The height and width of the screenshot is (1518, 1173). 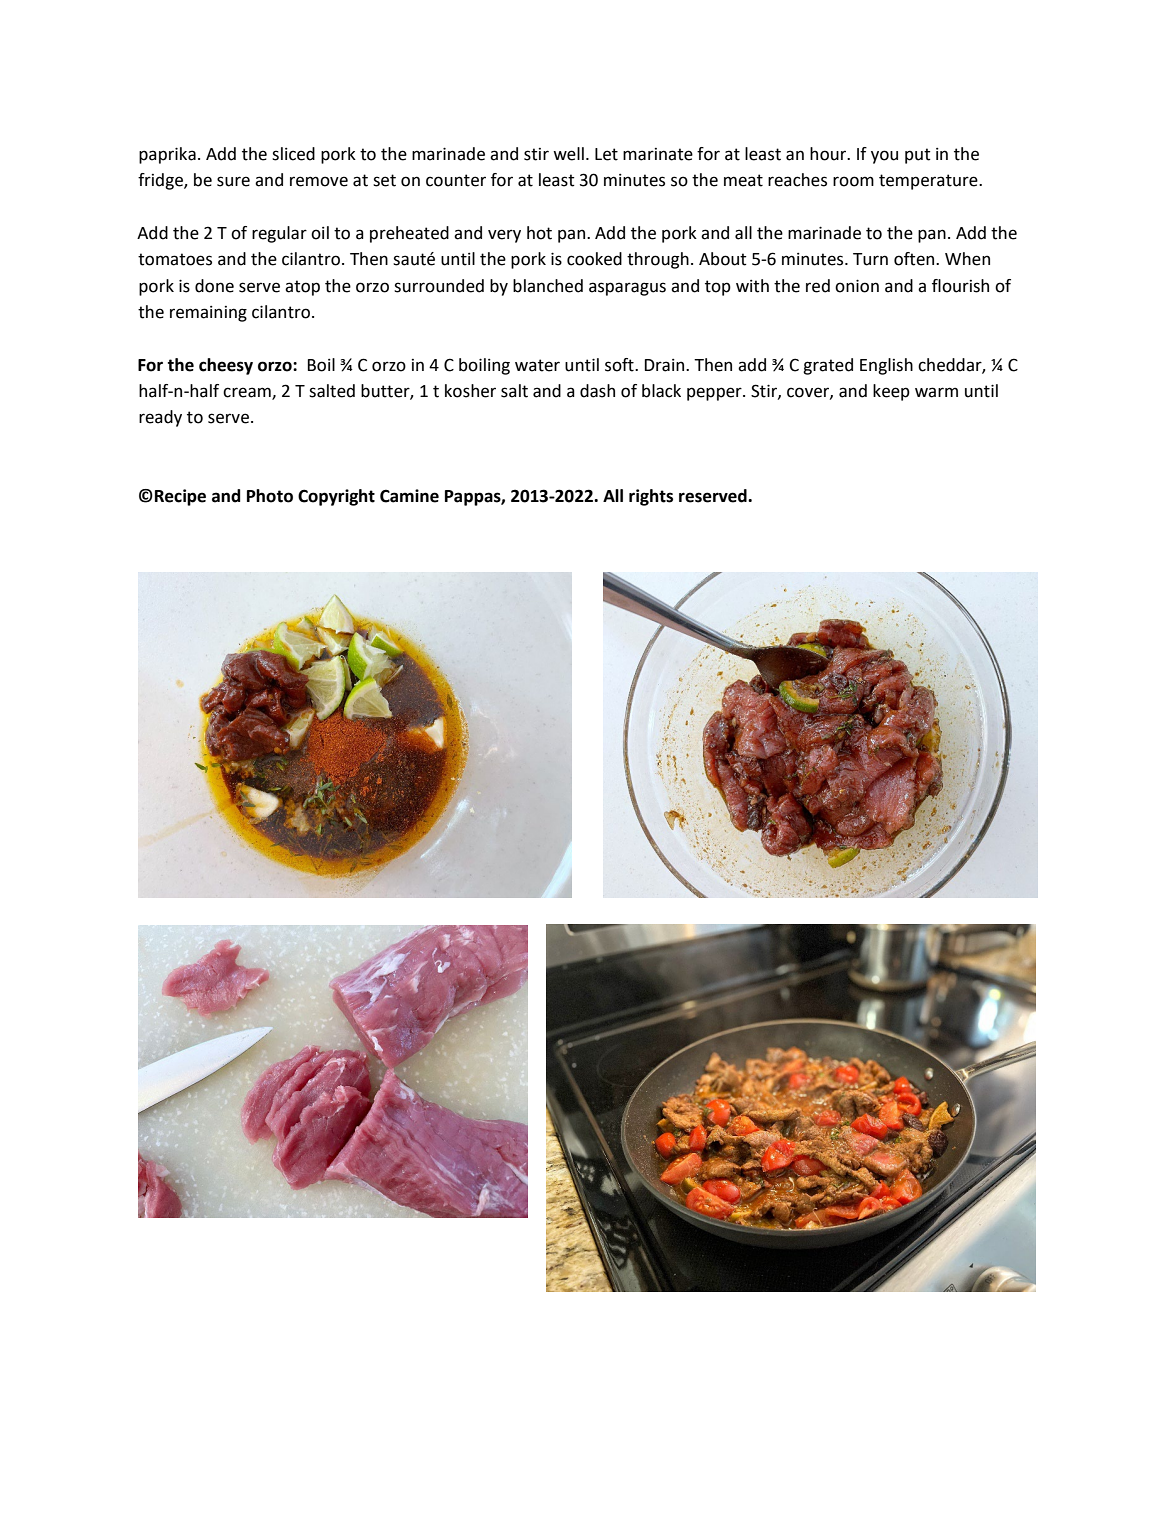 I want to click on dash, so click(x=597, y=391).
